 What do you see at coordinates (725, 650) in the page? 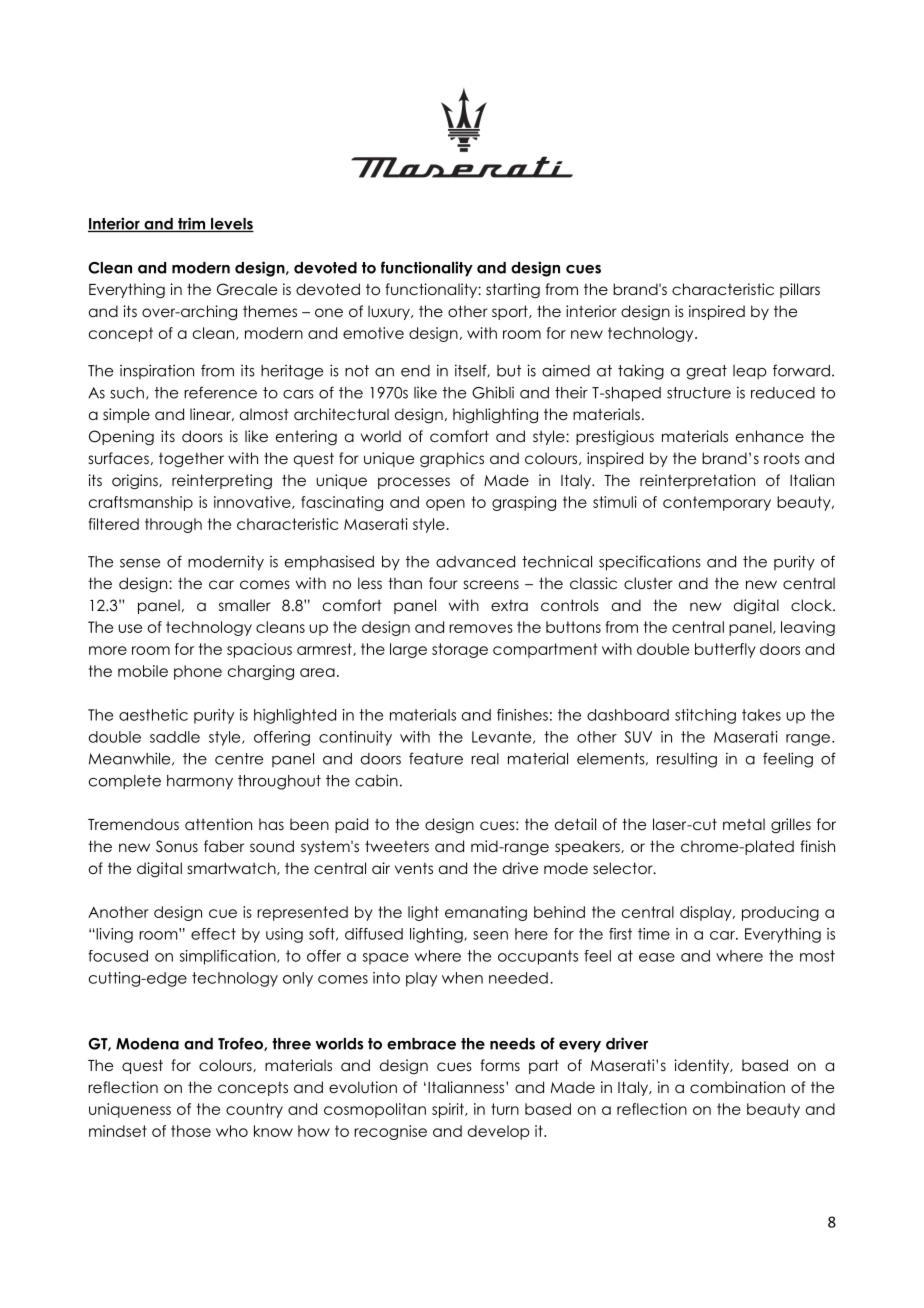
I see `butterfly` at bounding box center [725, 650].
